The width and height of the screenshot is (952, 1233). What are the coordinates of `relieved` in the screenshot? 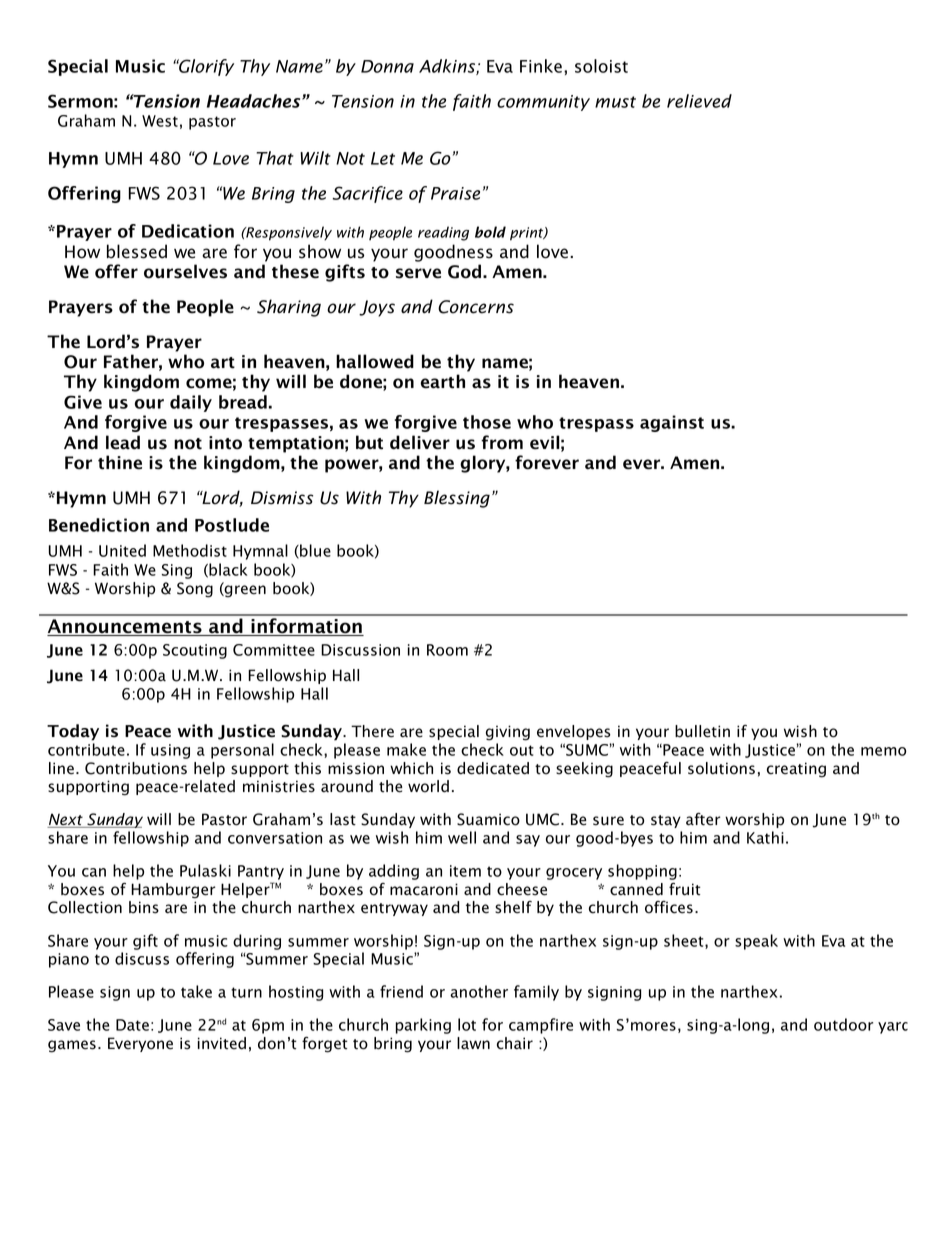 It's located at (699, 101).
